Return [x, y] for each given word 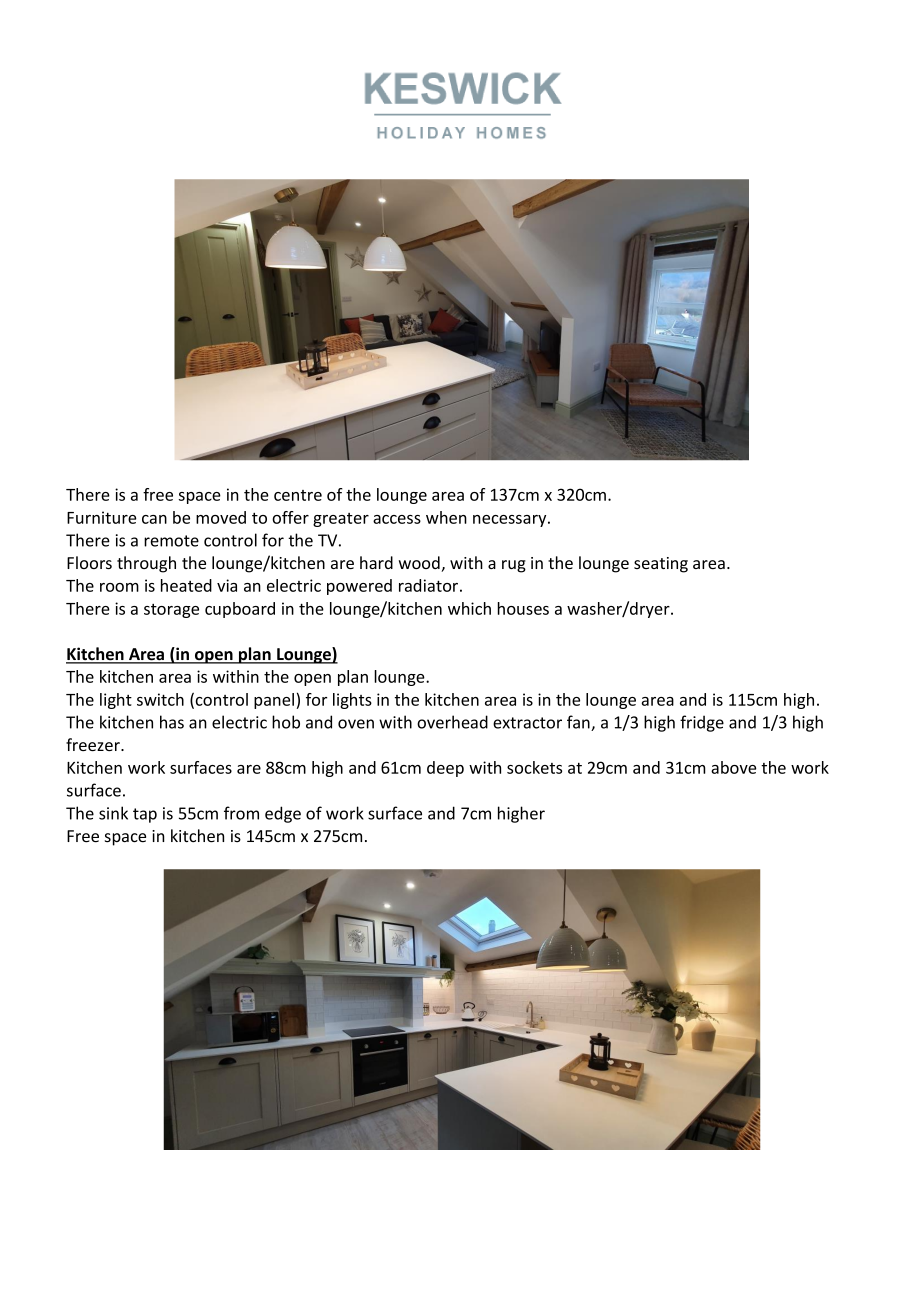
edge [283, 814]
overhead [452, 722]
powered [359, 587]
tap [145, 815]
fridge [702, 723]
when [446, 517]
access [397, 519]
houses [523, 608]
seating [661, 565]
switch [160, 699]
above [733, 767]
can [154, 519]
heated [186, 585]
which [469, 608]
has [172, 722]
